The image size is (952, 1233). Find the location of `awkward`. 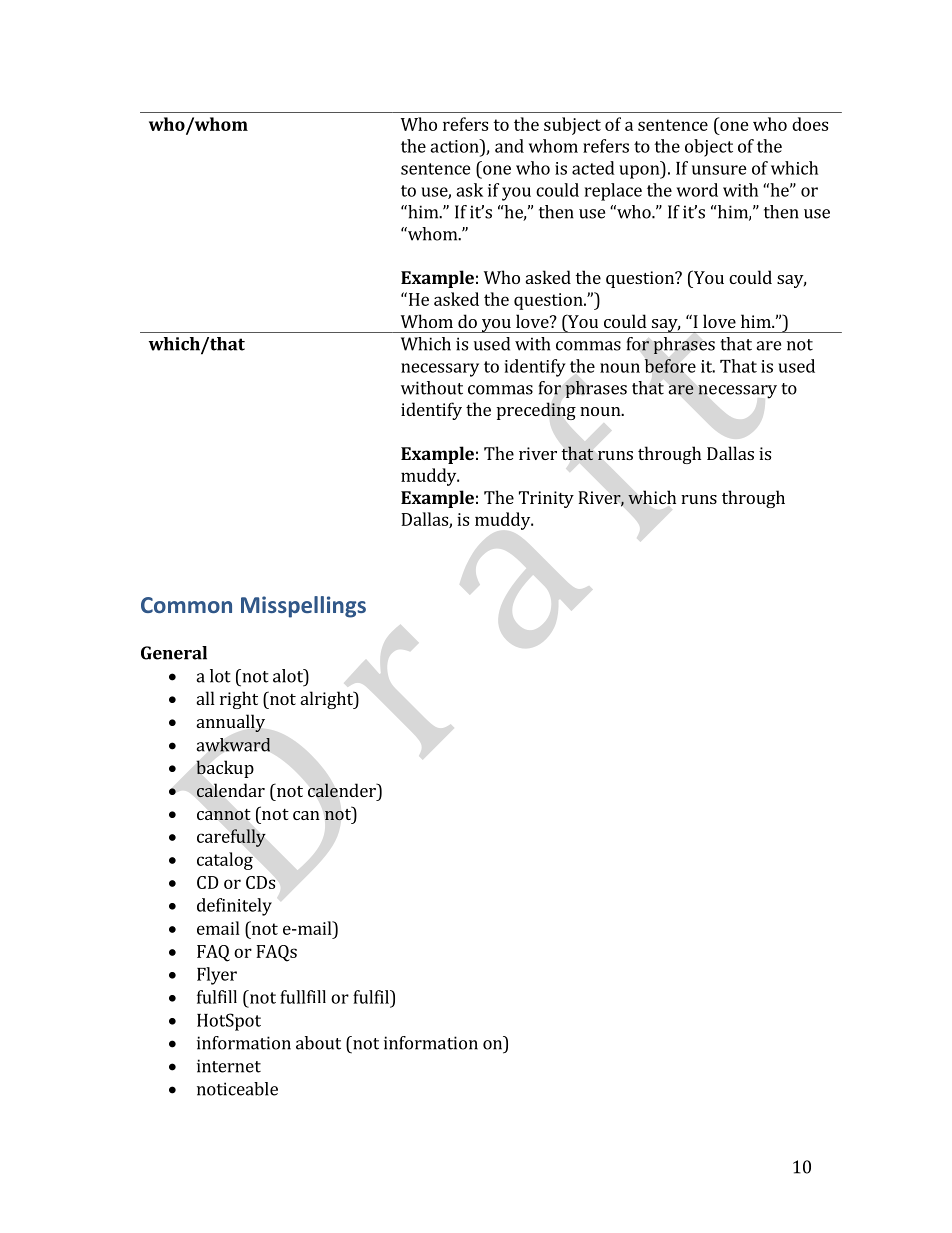

awkward is located at coordinates (233, 745).
